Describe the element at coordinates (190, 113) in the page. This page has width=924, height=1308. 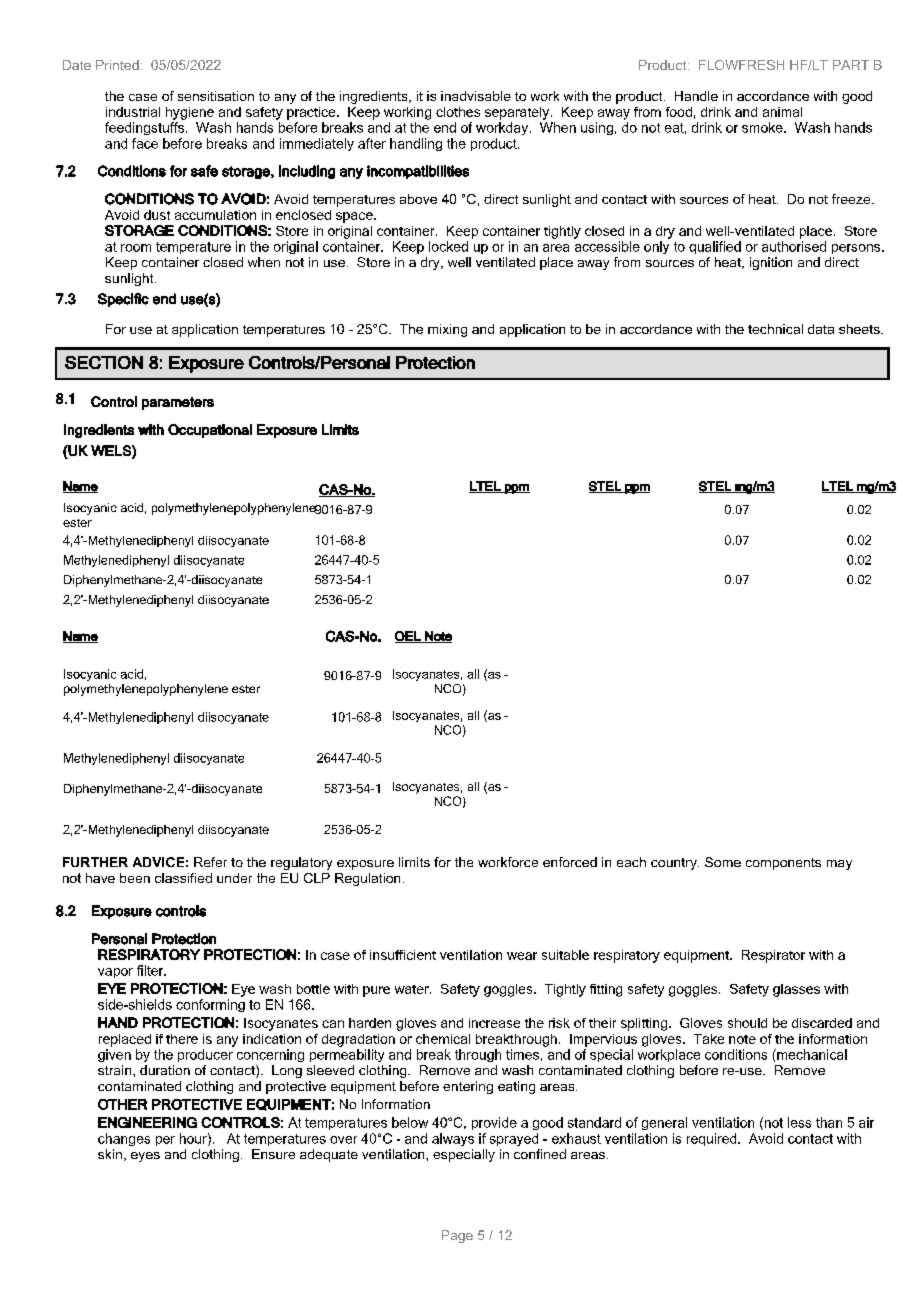
I see `hygiene` at that location.
